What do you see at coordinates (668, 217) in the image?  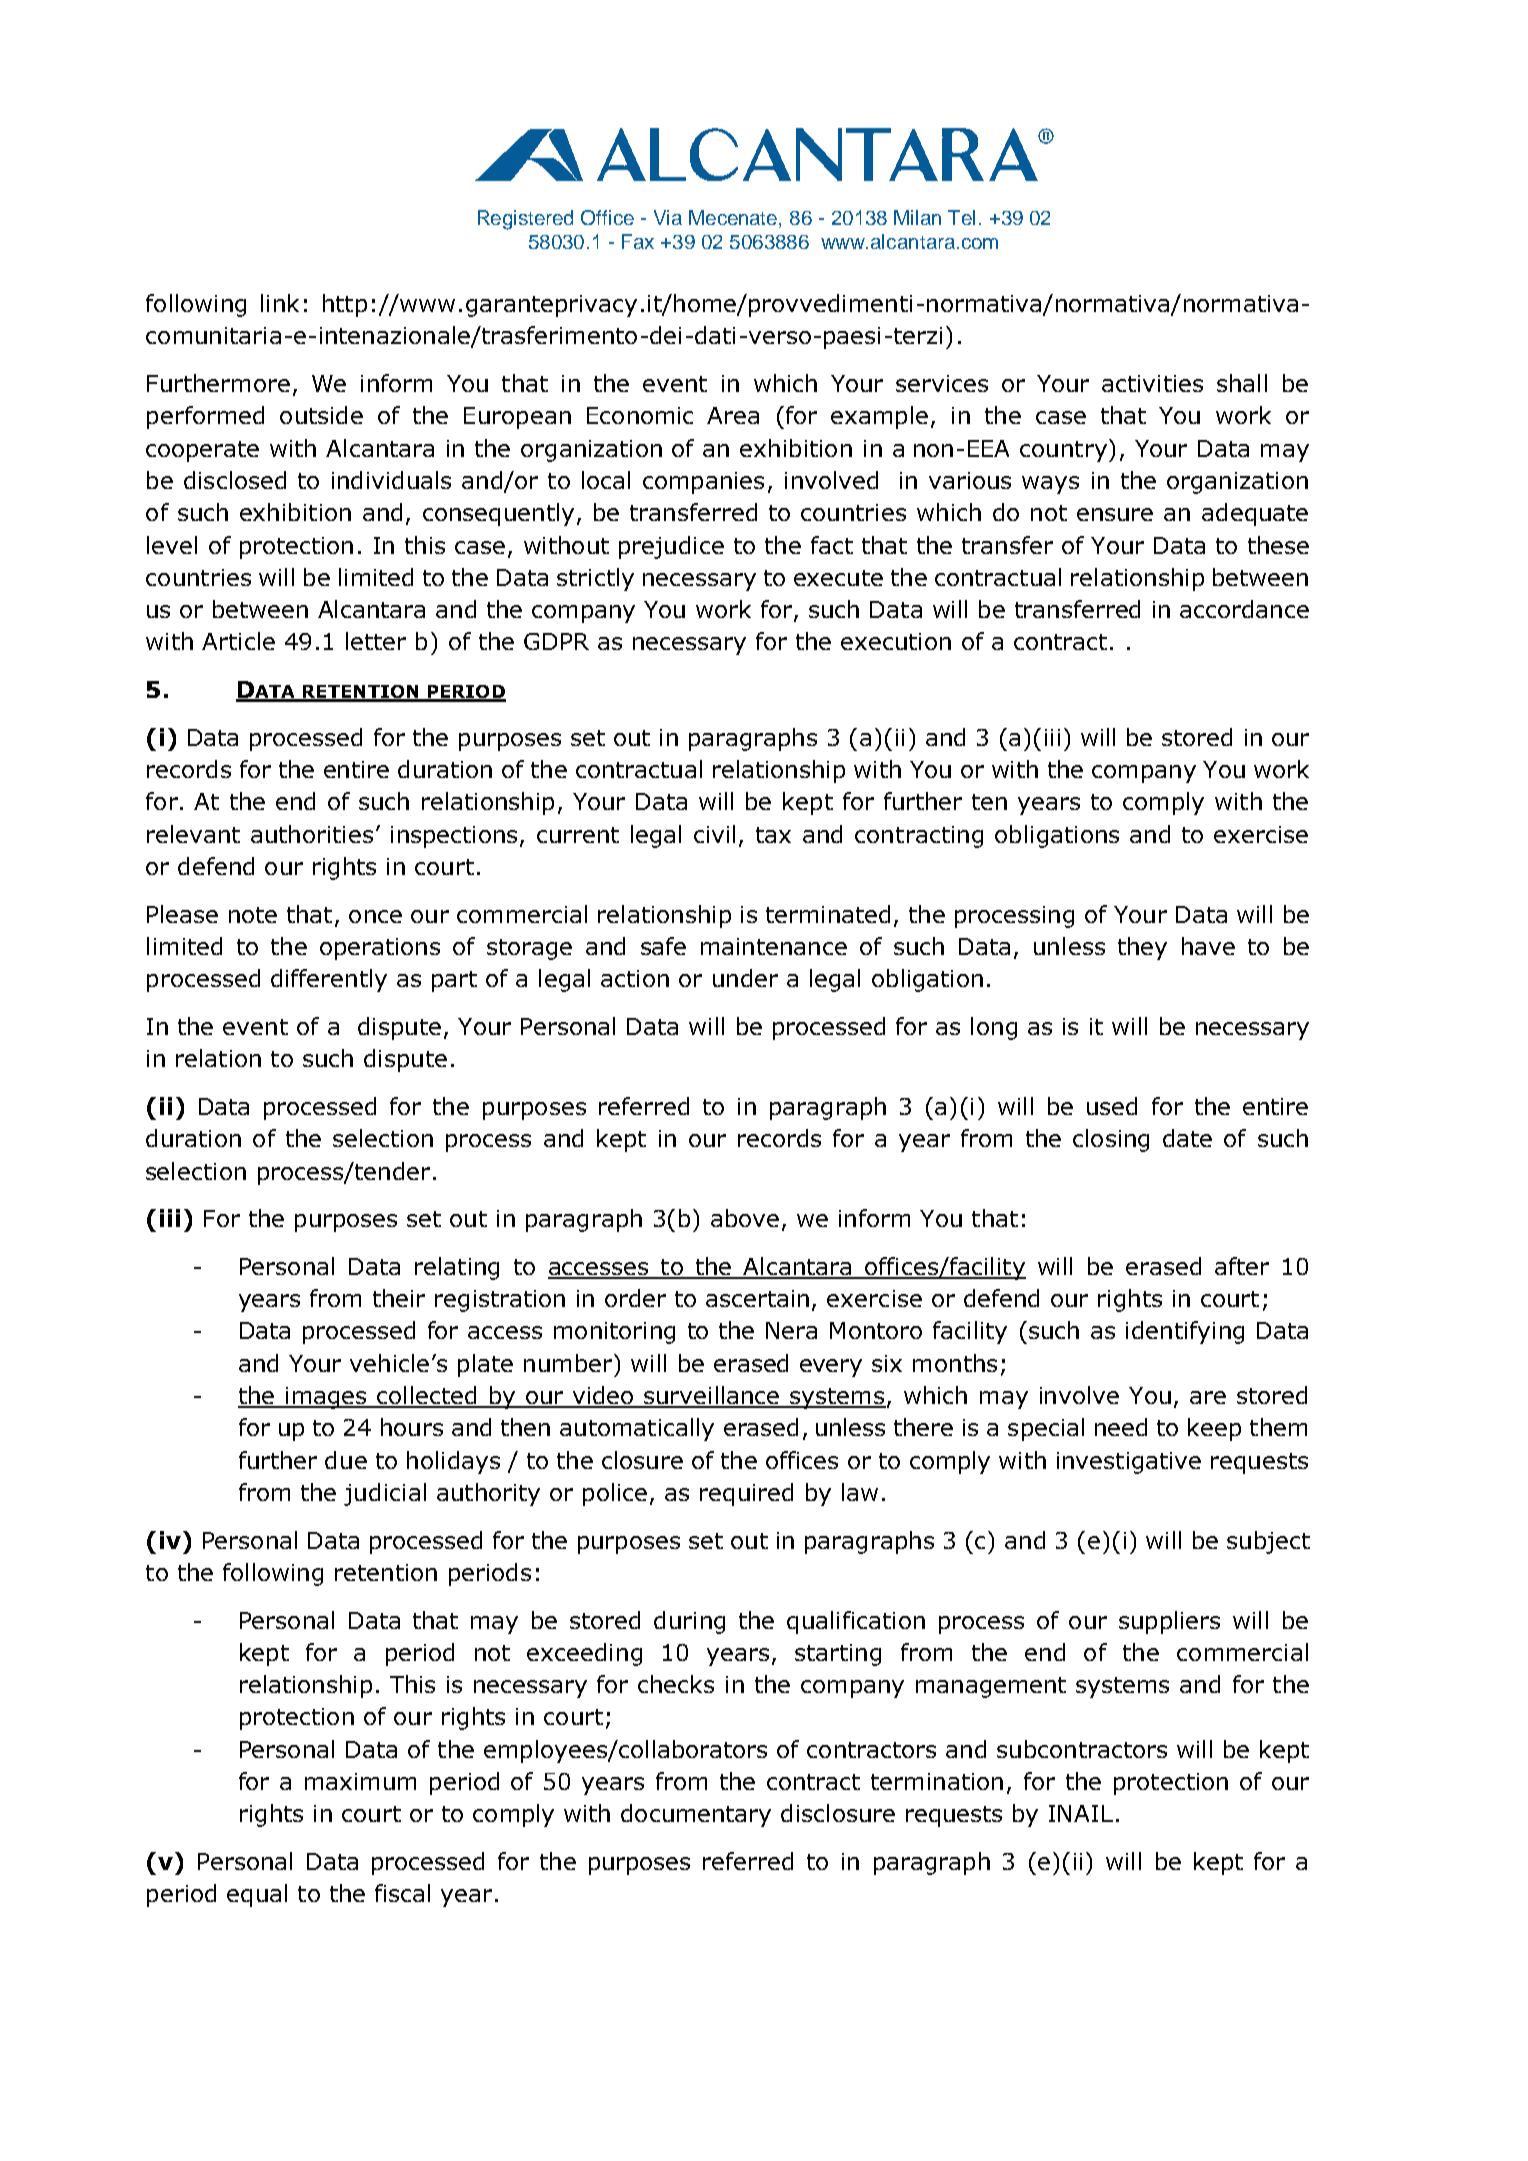 I see `Via` at bounding box center [668, 217].
